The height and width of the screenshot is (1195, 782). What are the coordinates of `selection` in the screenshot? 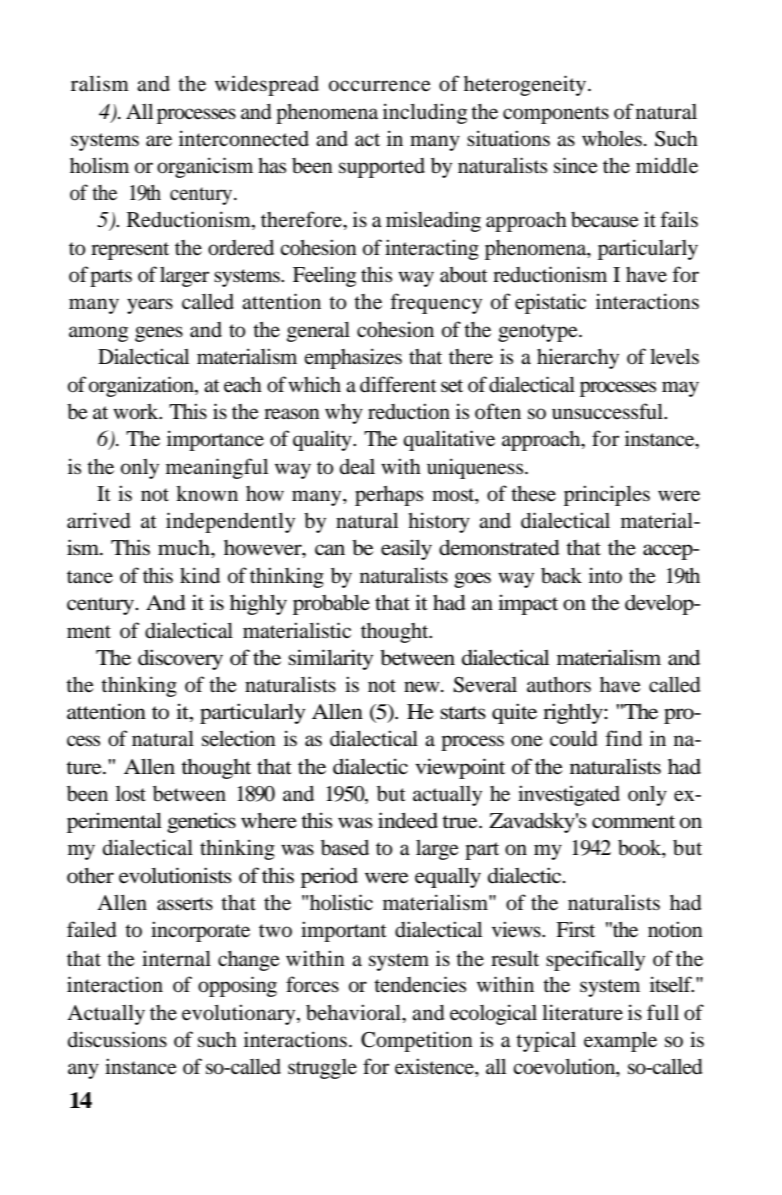 It's located at (239, 738).
